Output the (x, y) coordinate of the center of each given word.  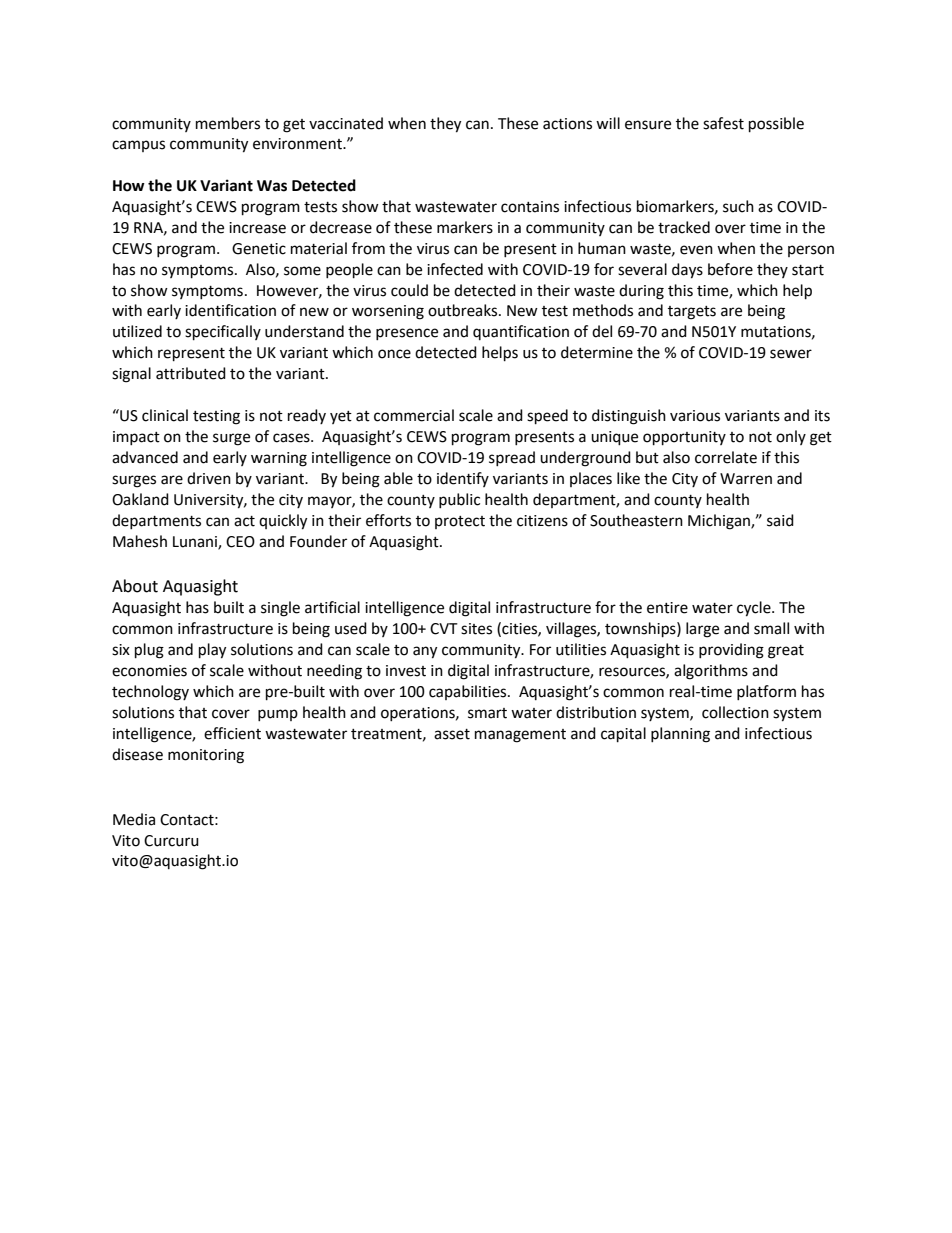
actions (567, 124)
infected (455, 269)
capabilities (469, 692)
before (730, 269)
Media (134, 819)
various (695, 416)
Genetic (259, 249)
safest (723, 123)
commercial (414, 415)
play (212, 651)
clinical (165, 415)
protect (460, 522)
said (780, 520)
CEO (240, 542)
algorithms (711, 672)
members (228, 123)
